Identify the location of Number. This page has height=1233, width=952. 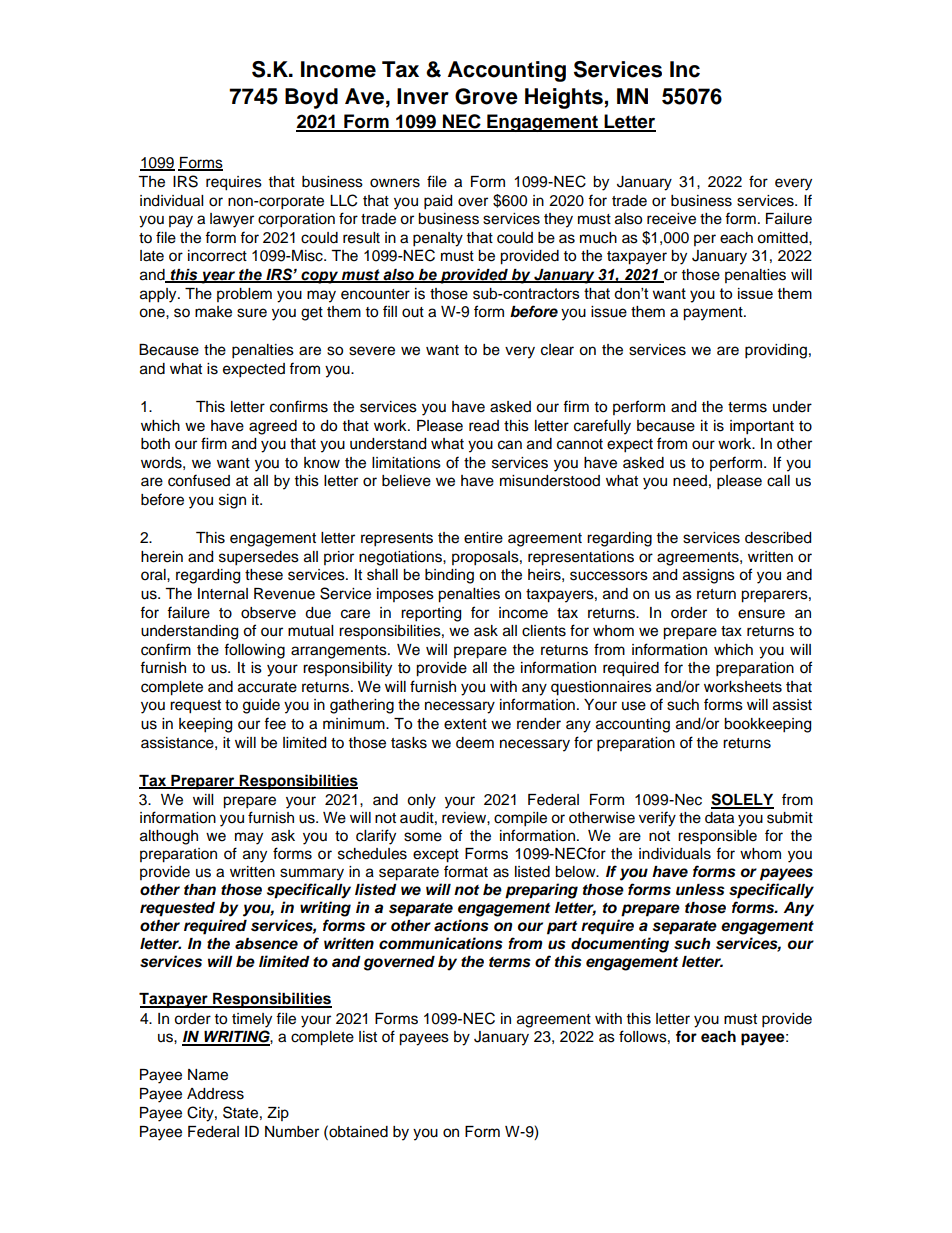
(292, 1132).
